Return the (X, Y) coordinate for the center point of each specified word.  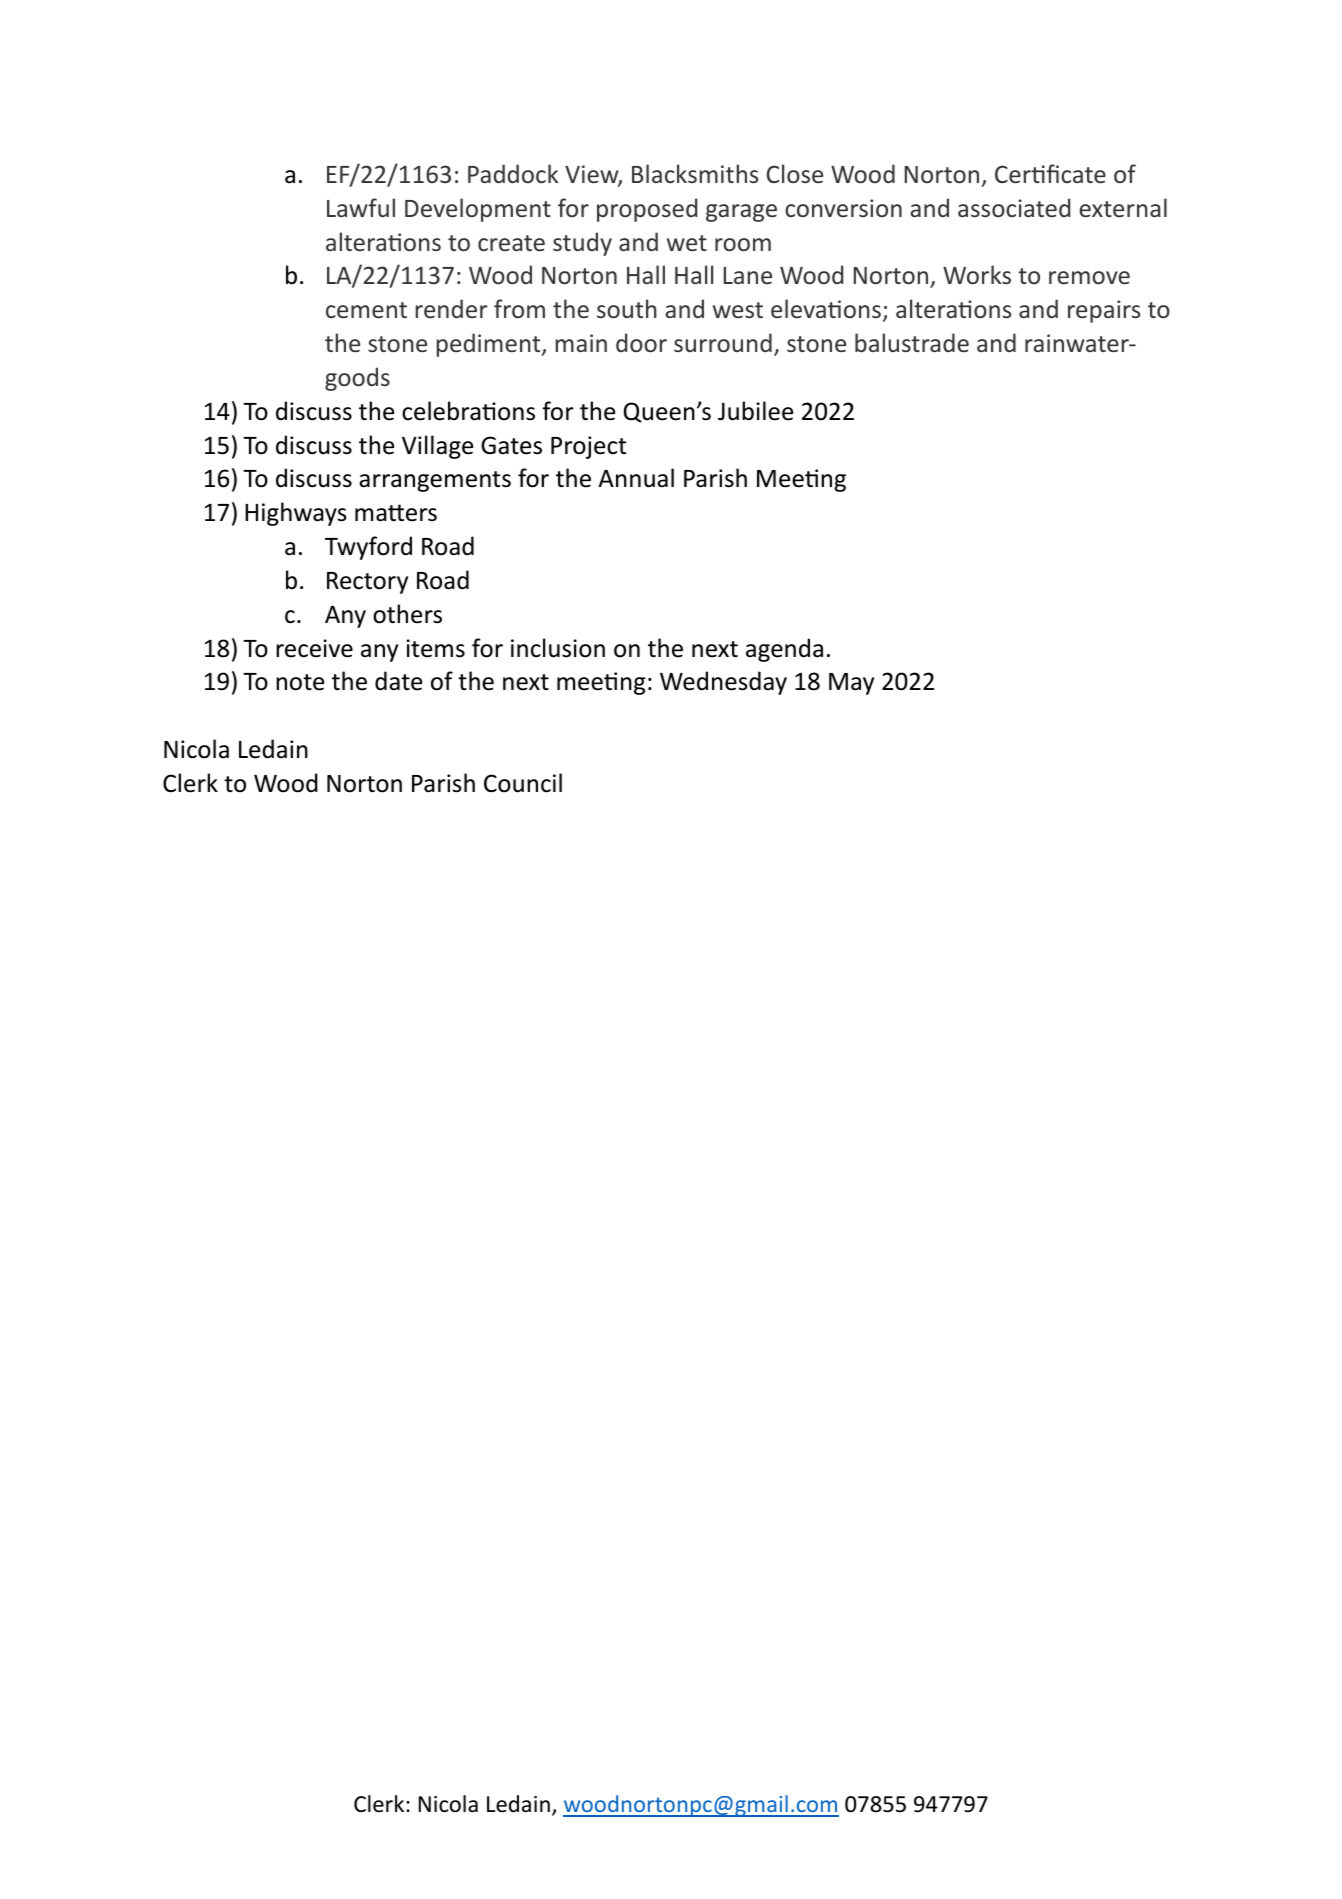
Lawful (361, 207)
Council (523, 783)
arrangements (435, 481)
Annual (636, 478)
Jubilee (755, 411)
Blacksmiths (695, 173)
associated (1014, 207)
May (851, 684)
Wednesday (723, 683)
